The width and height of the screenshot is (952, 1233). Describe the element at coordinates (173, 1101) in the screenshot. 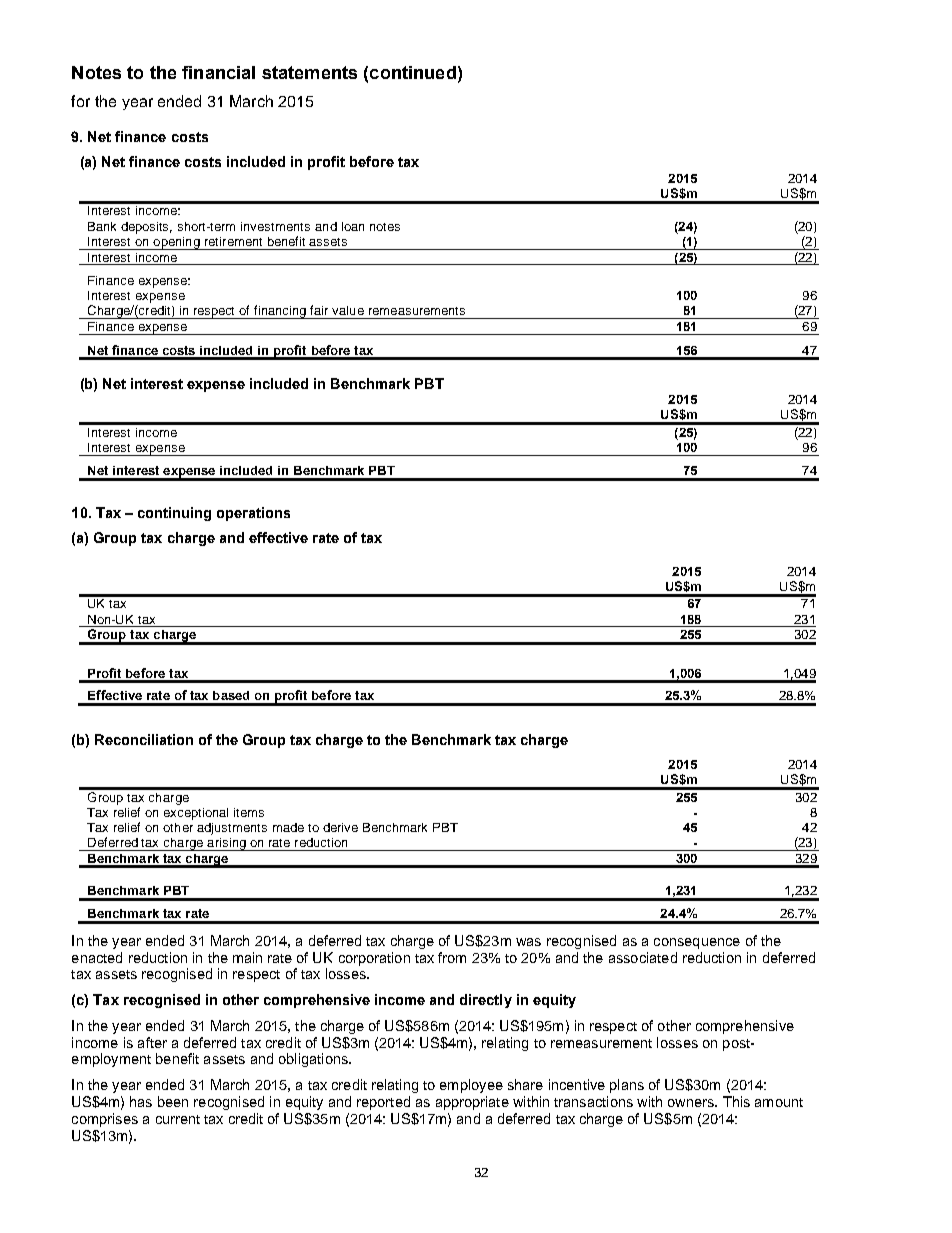

I see `been` at that location.
